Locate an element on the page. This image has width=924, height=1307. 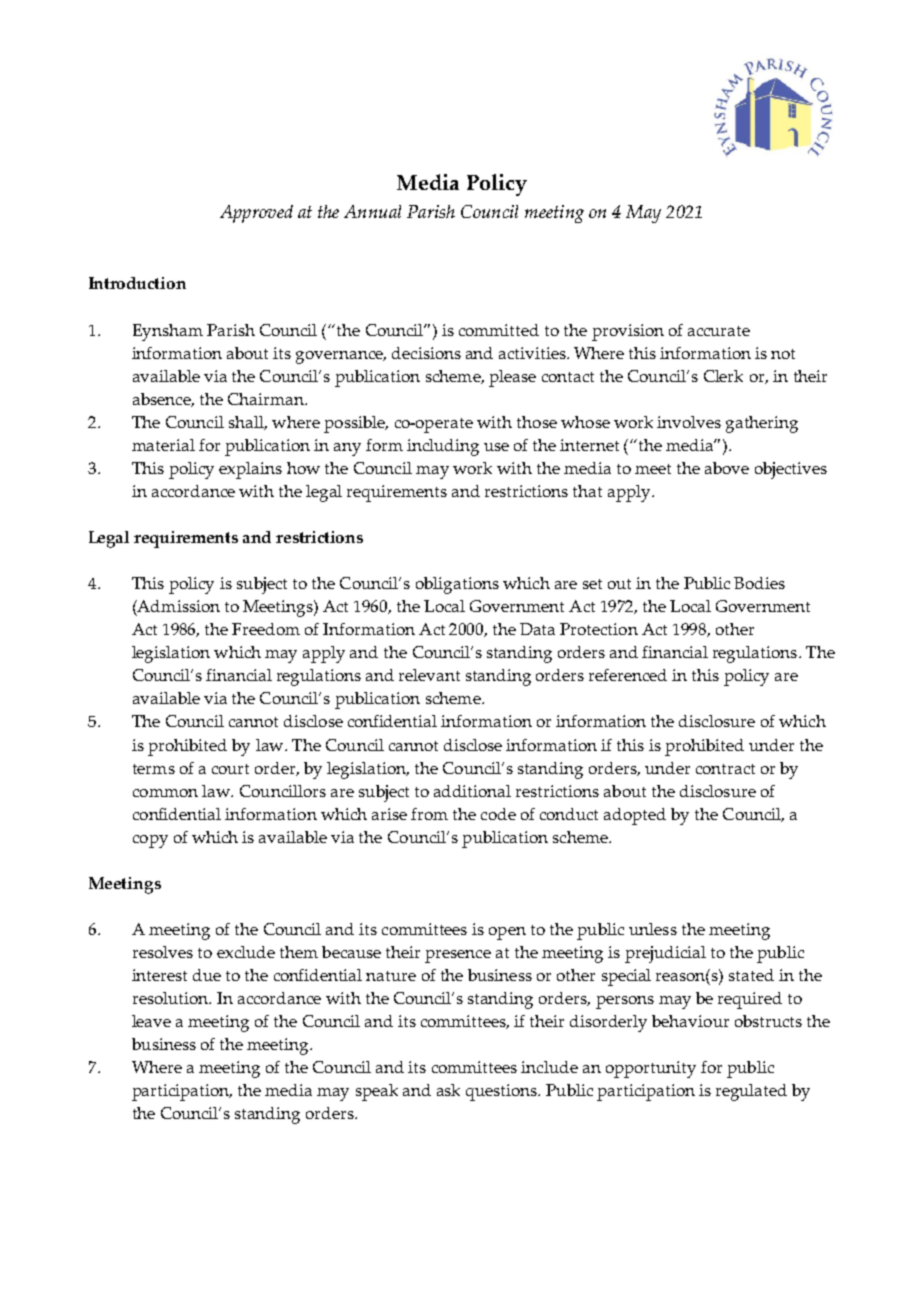
explains is located at coordinates (250, 470).
